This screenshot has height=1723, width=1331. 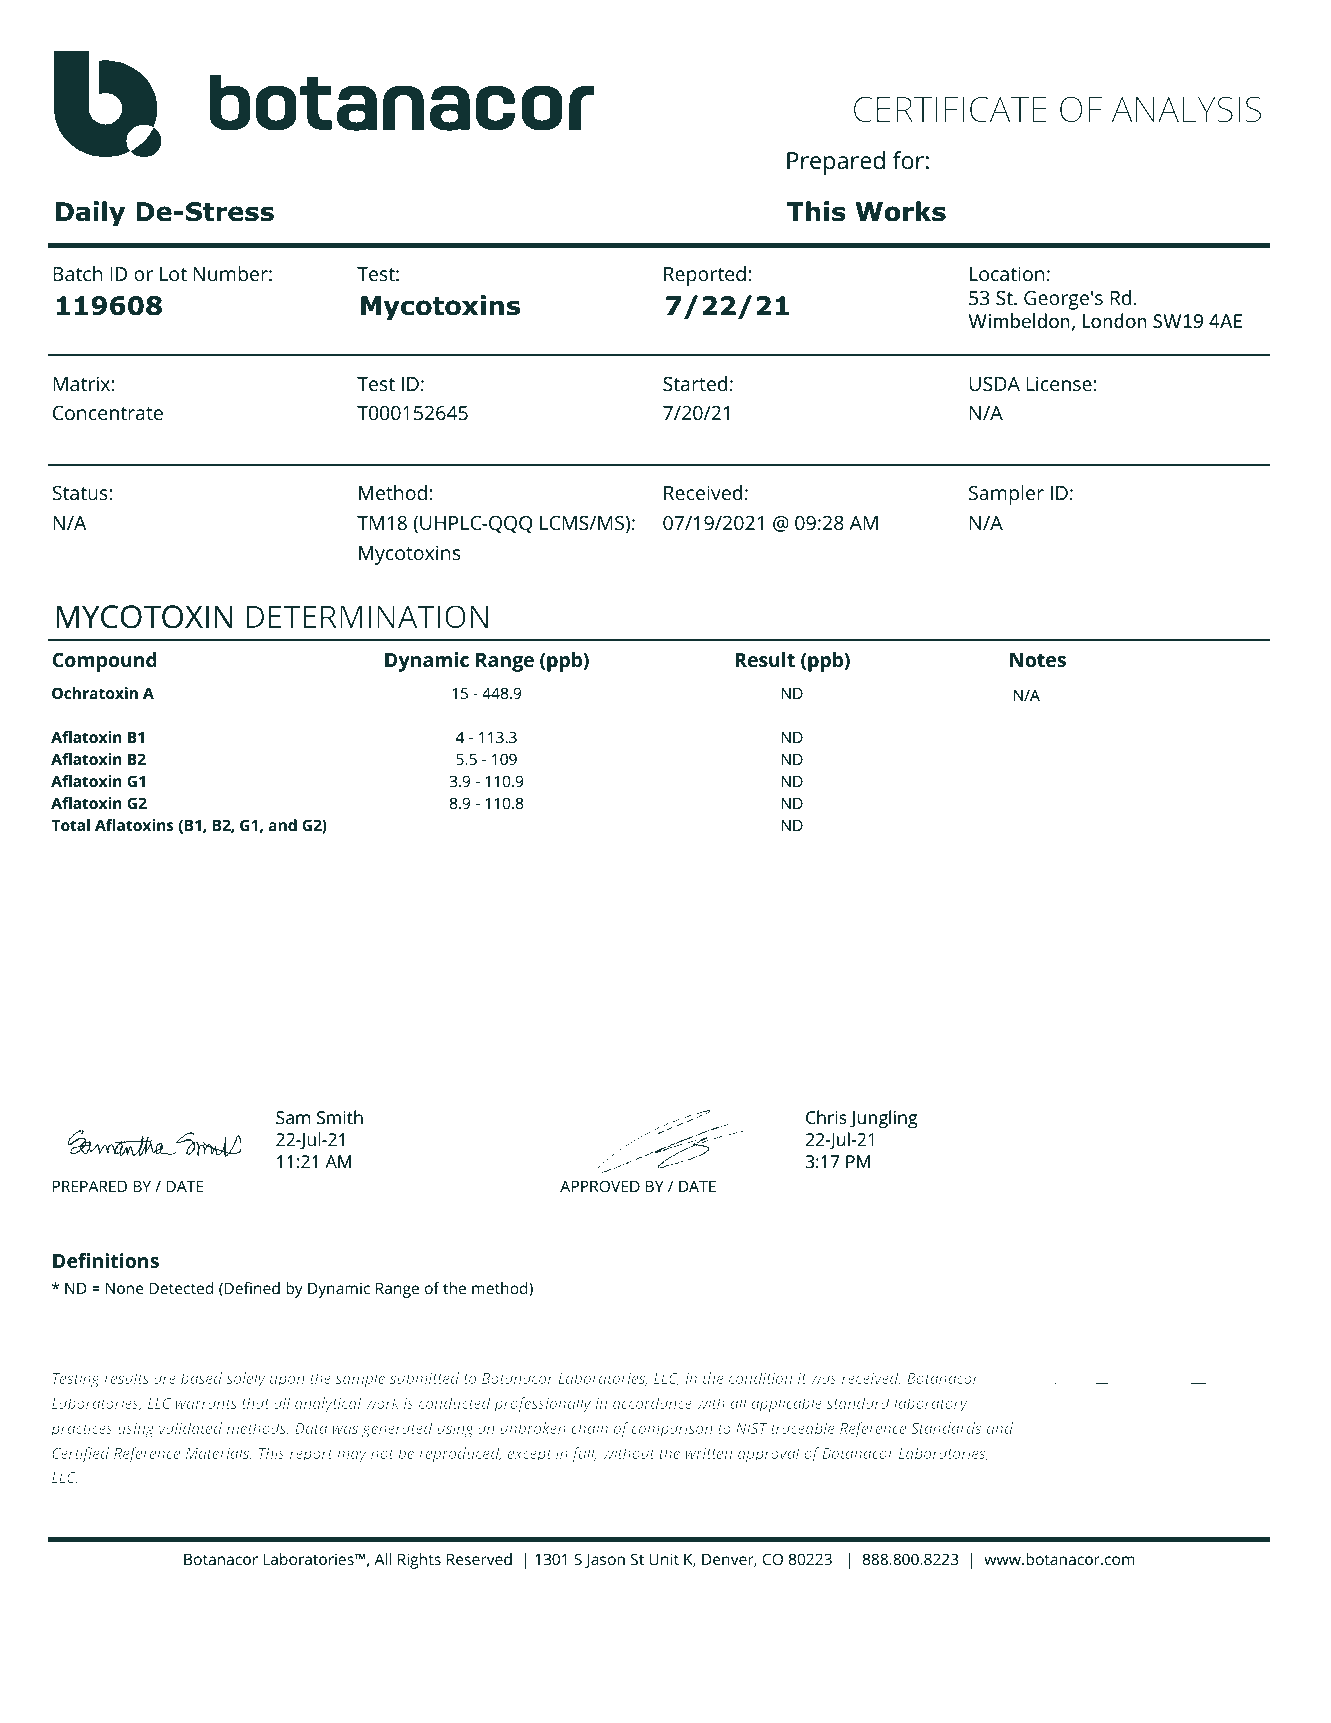 I want to click on for, so click(x=908, y=160).
